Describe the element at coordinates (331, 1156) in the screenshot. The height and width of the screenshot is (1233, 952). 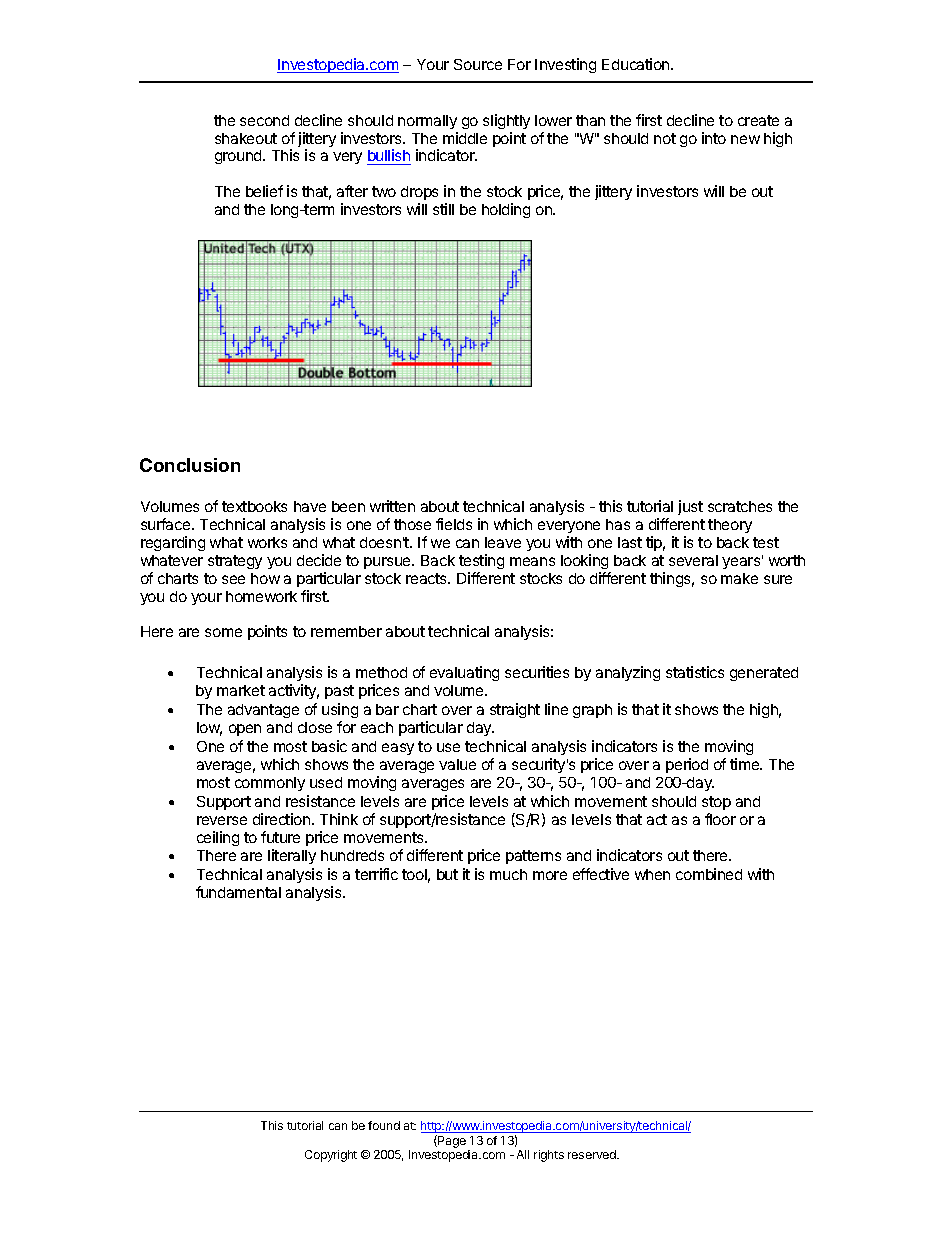
I see `Copyright` at that location.
